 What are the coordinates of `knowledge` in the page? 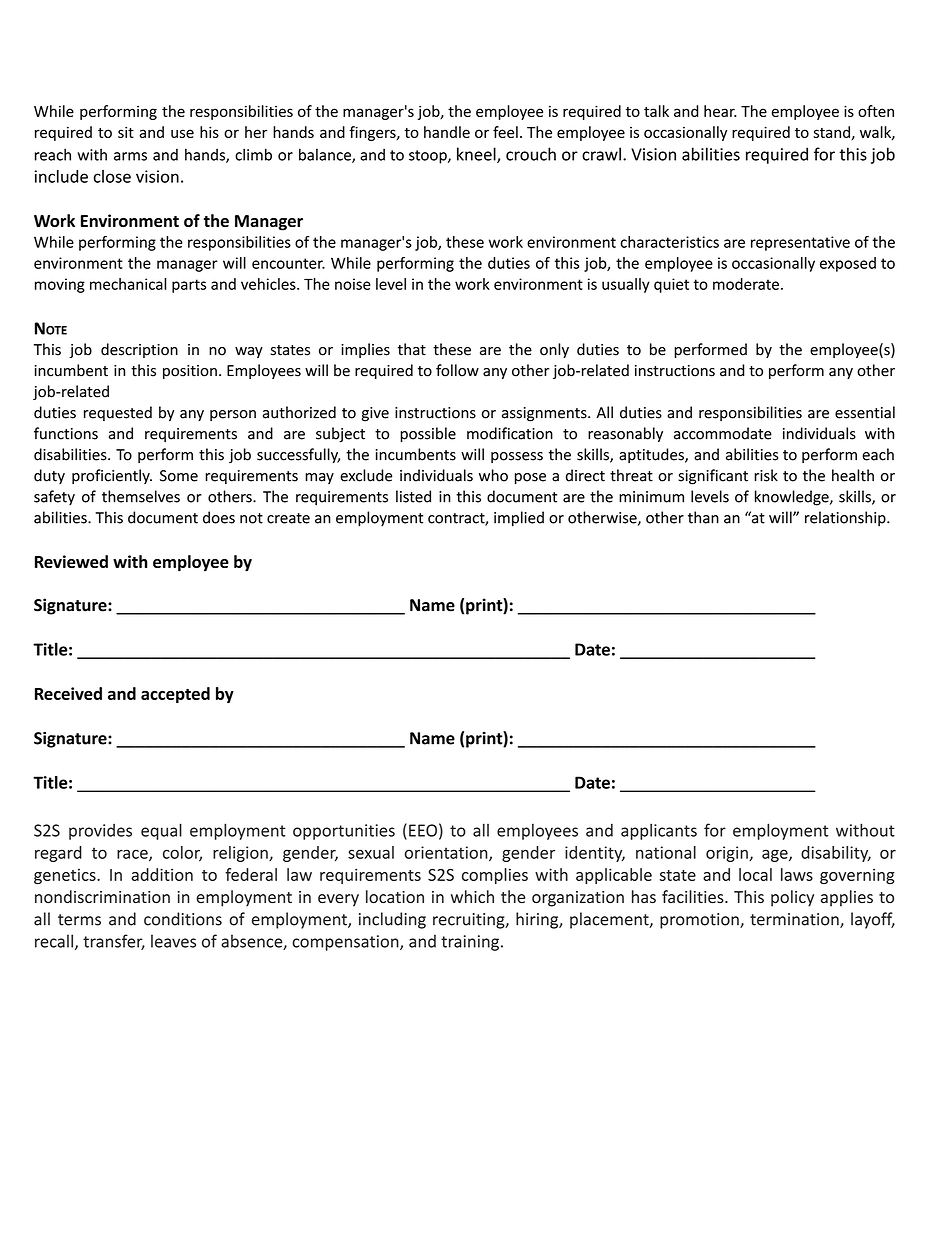 It's located at (793, 498).
